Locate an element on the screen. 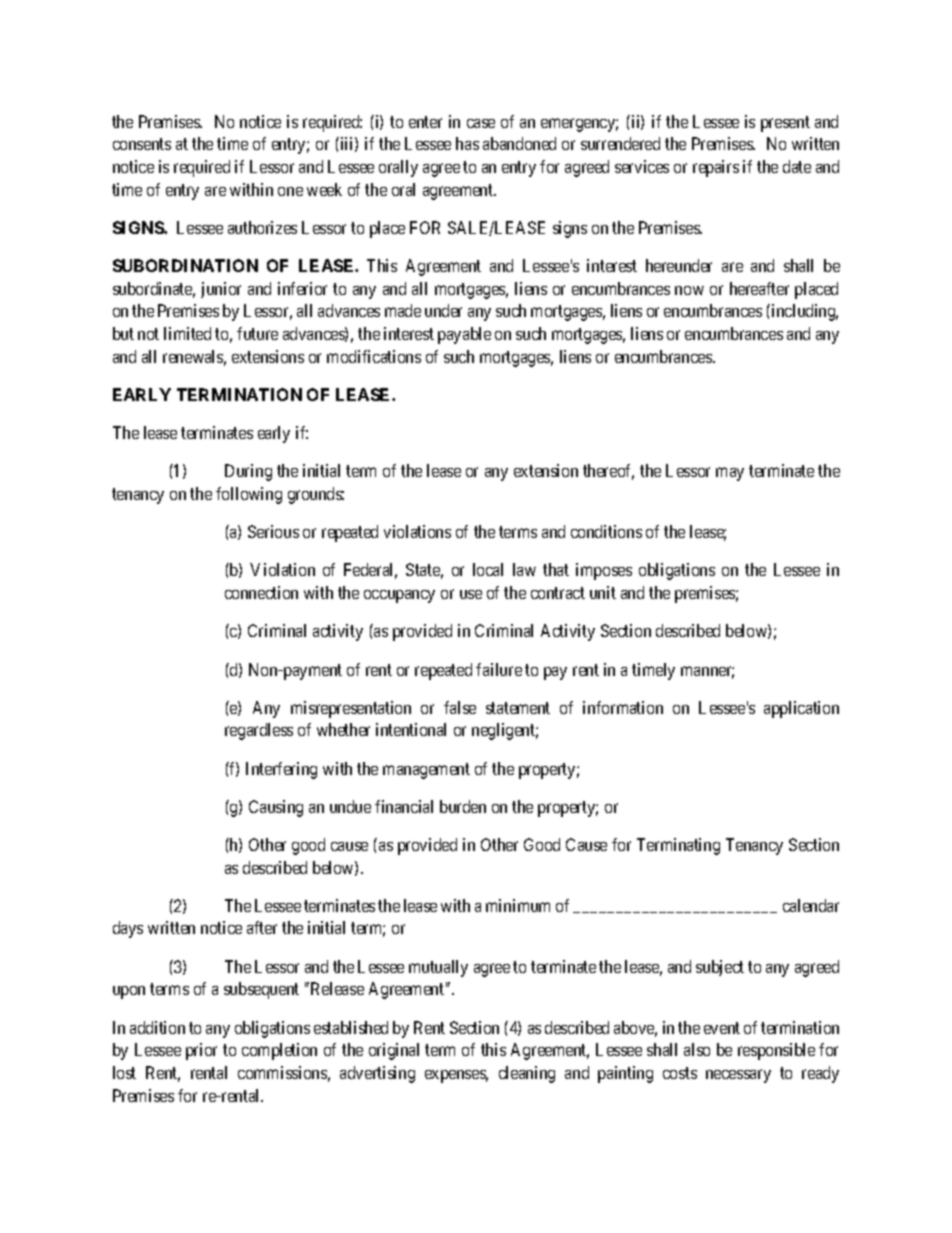  thereof is located at coordinates (608, 472).
